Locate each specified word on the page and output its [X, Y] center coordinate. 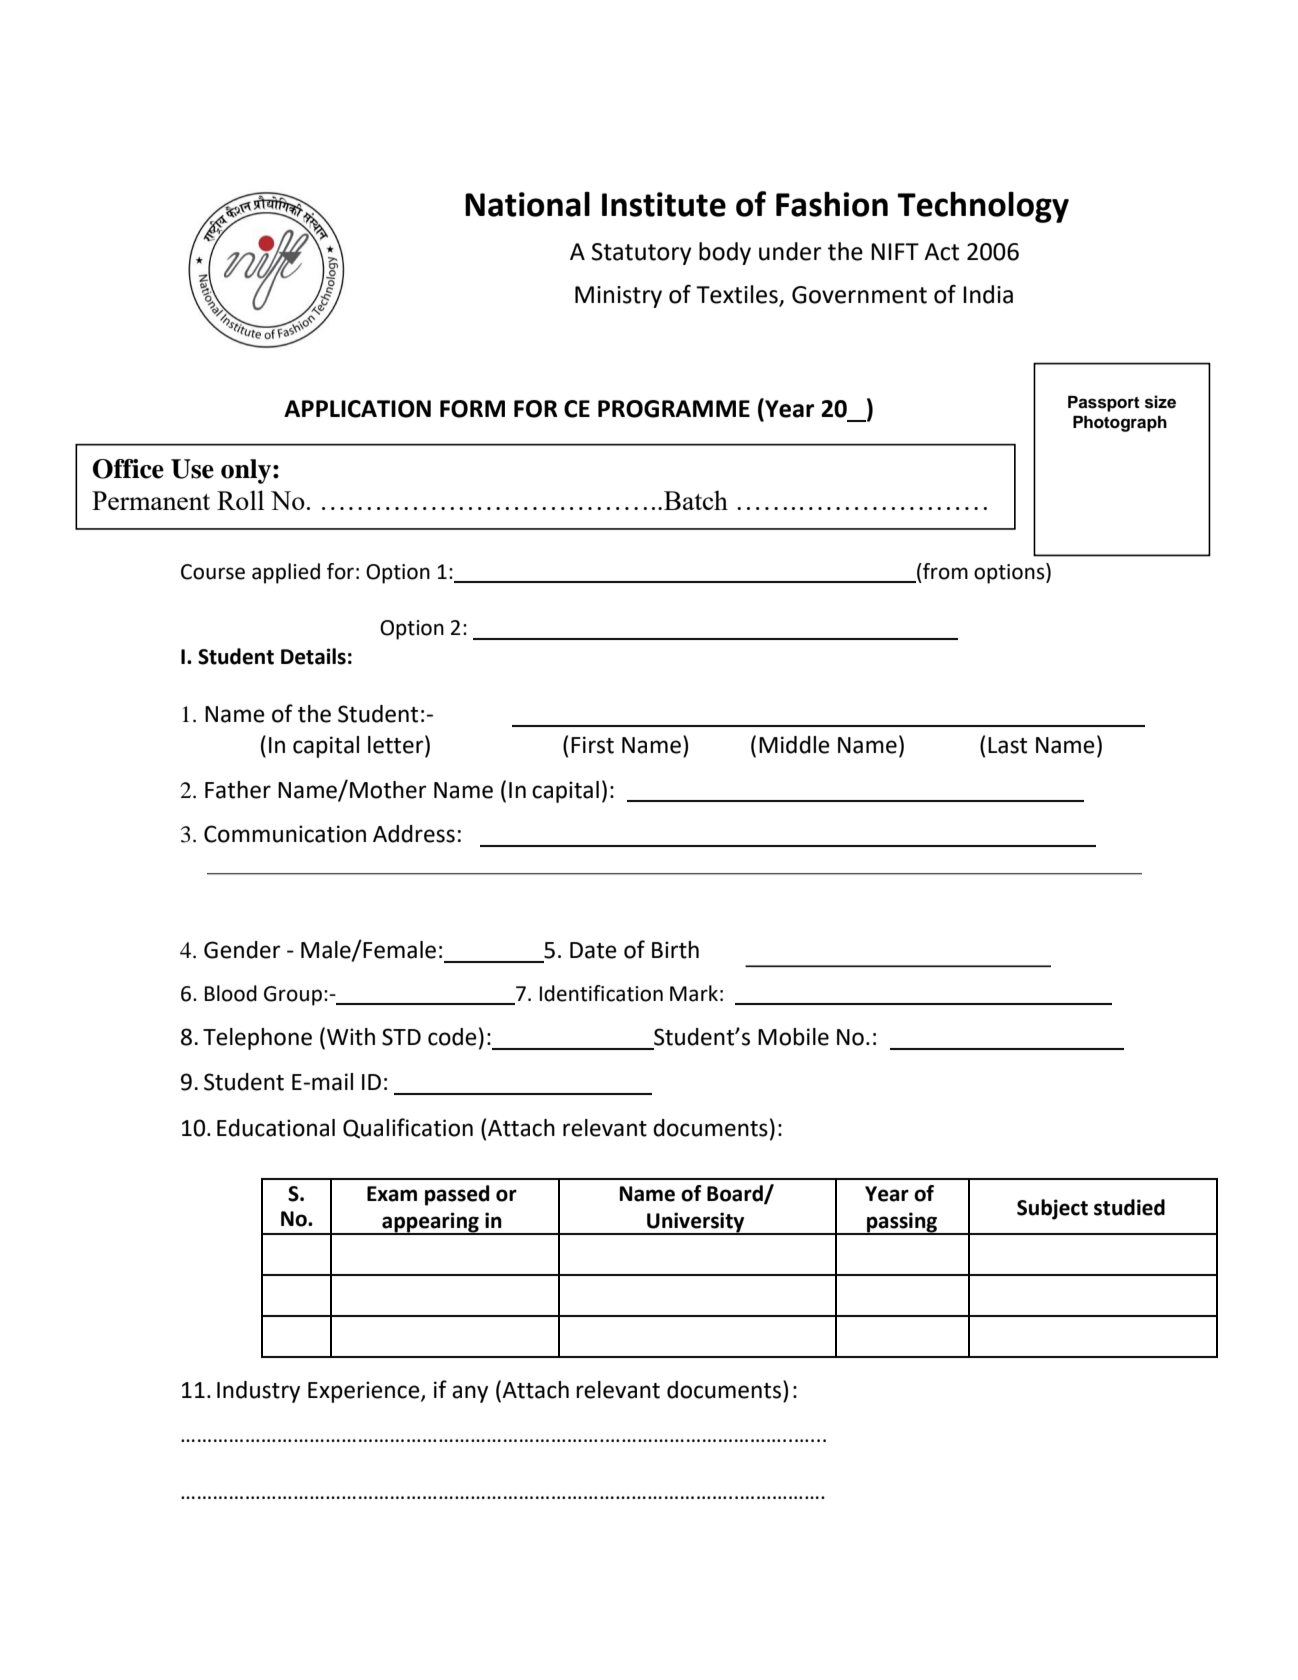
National [527, 204]
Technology [983, 207]
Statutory [642, 254]
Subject [1052, 1209]
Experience [365, 1392]
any [470, 1394]
